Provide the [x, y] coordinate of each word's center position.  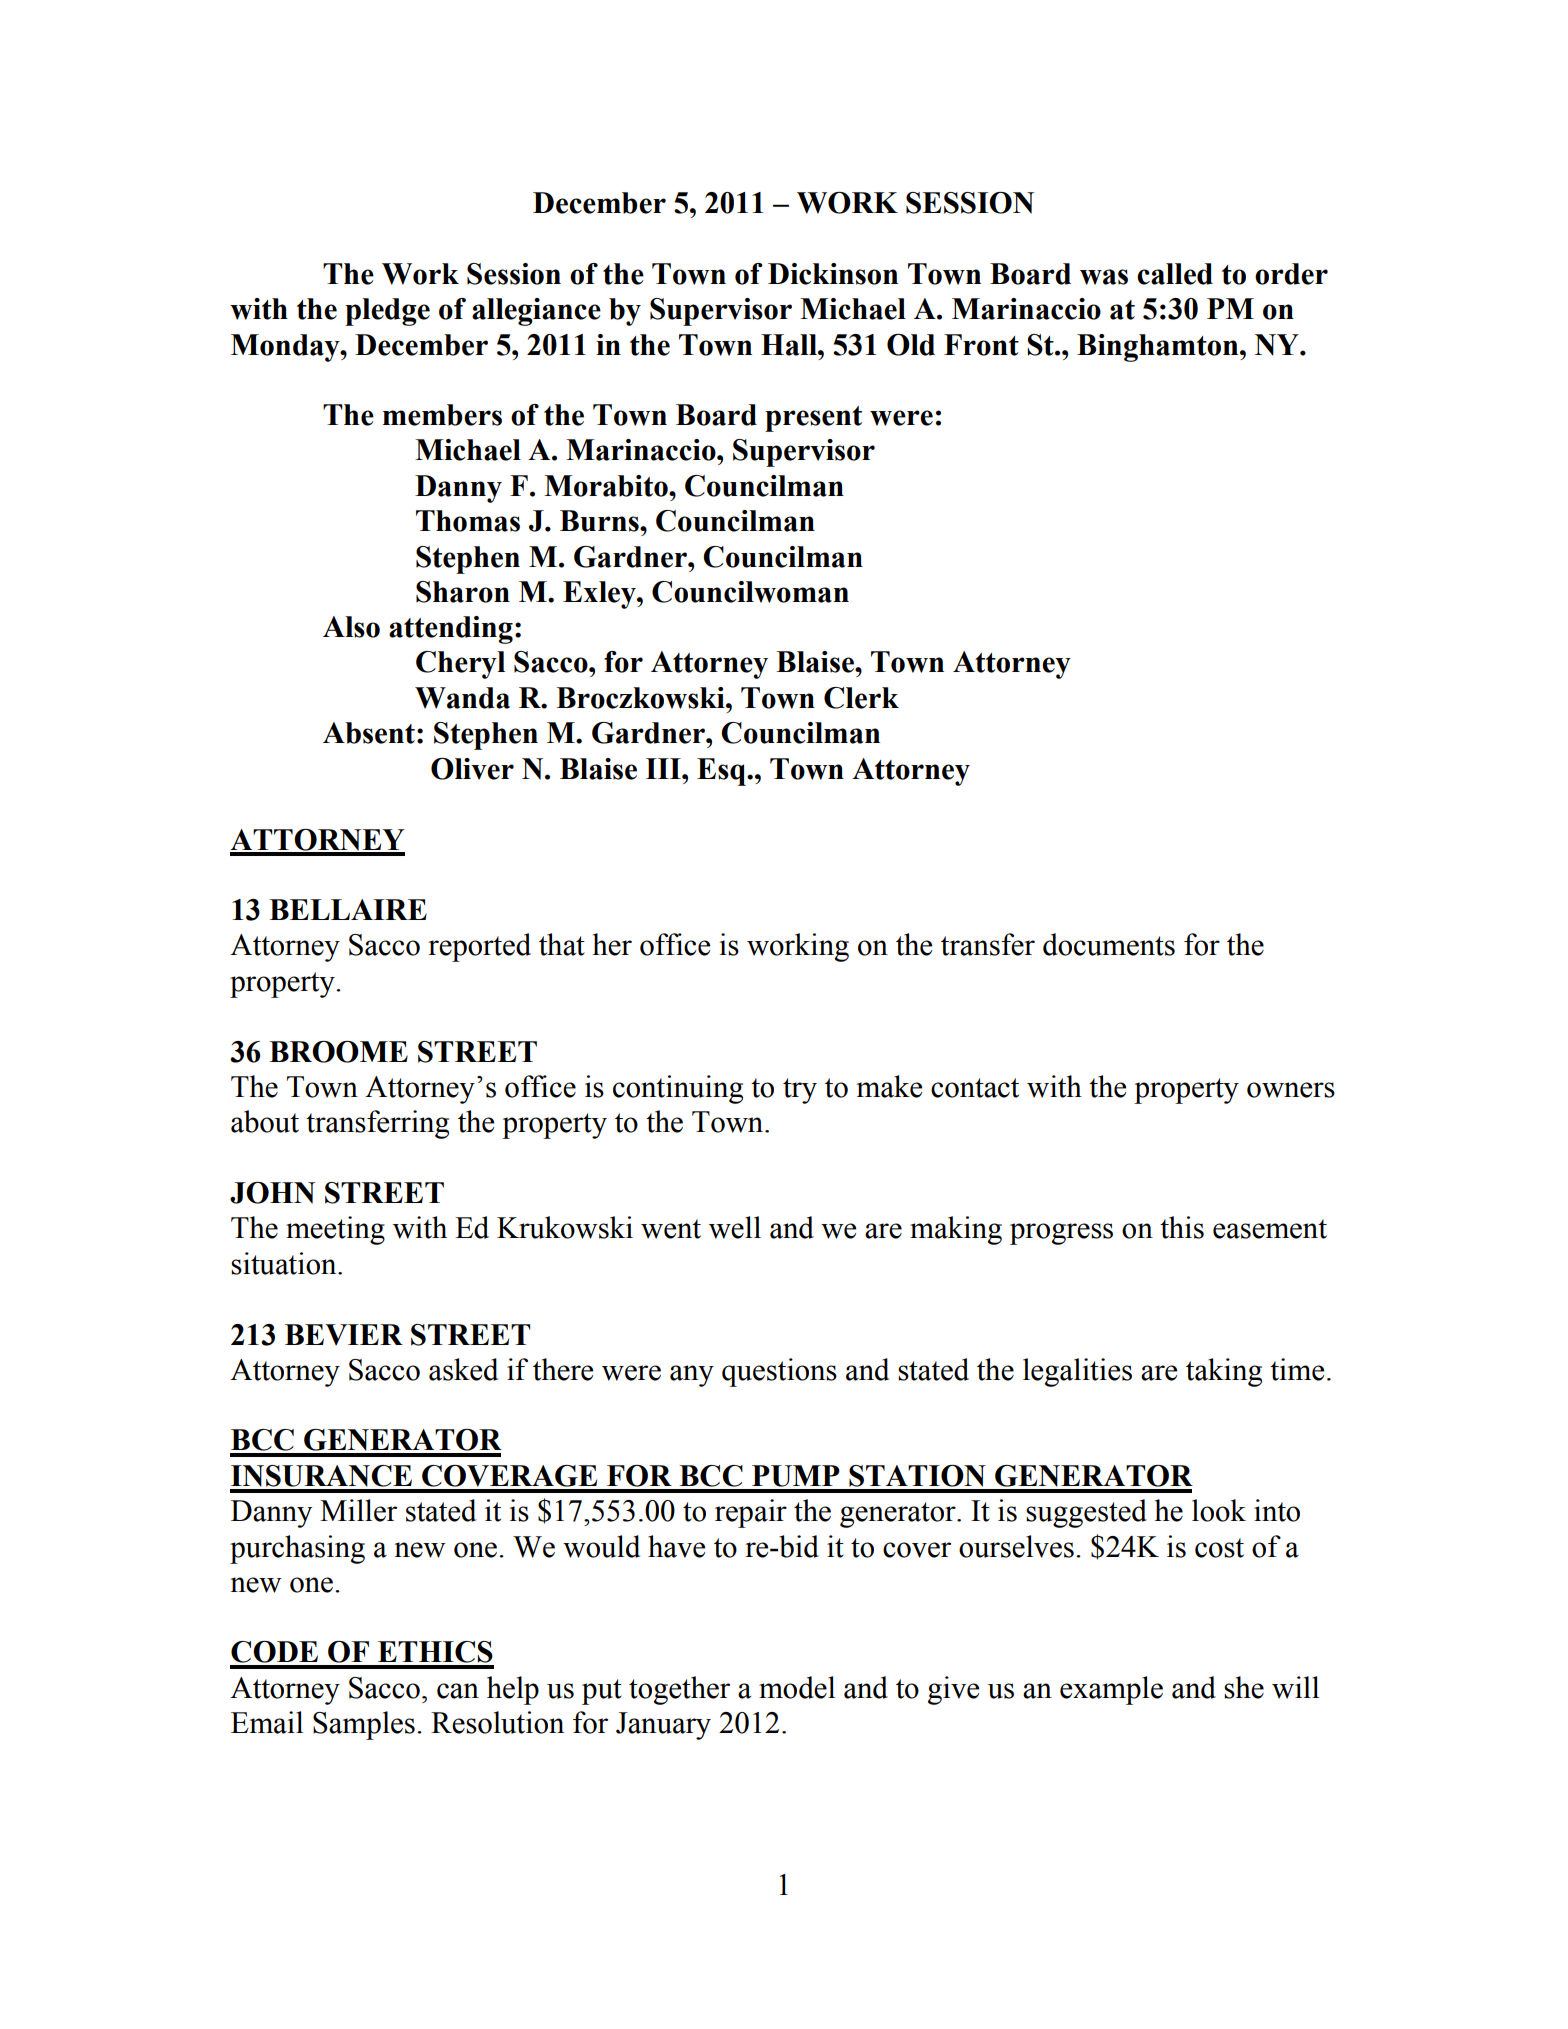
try [800, 1091]
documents [1109, 944]
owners [1291, 1090]
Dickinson [833, 274]
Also [351, 627]
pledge [387, 312]
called [1175, 274]
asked [463, 1369]
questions [779, 1372]
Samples [364, 1725]
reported [479, 947]
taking [1224, 1372]
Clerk [861, 698]
